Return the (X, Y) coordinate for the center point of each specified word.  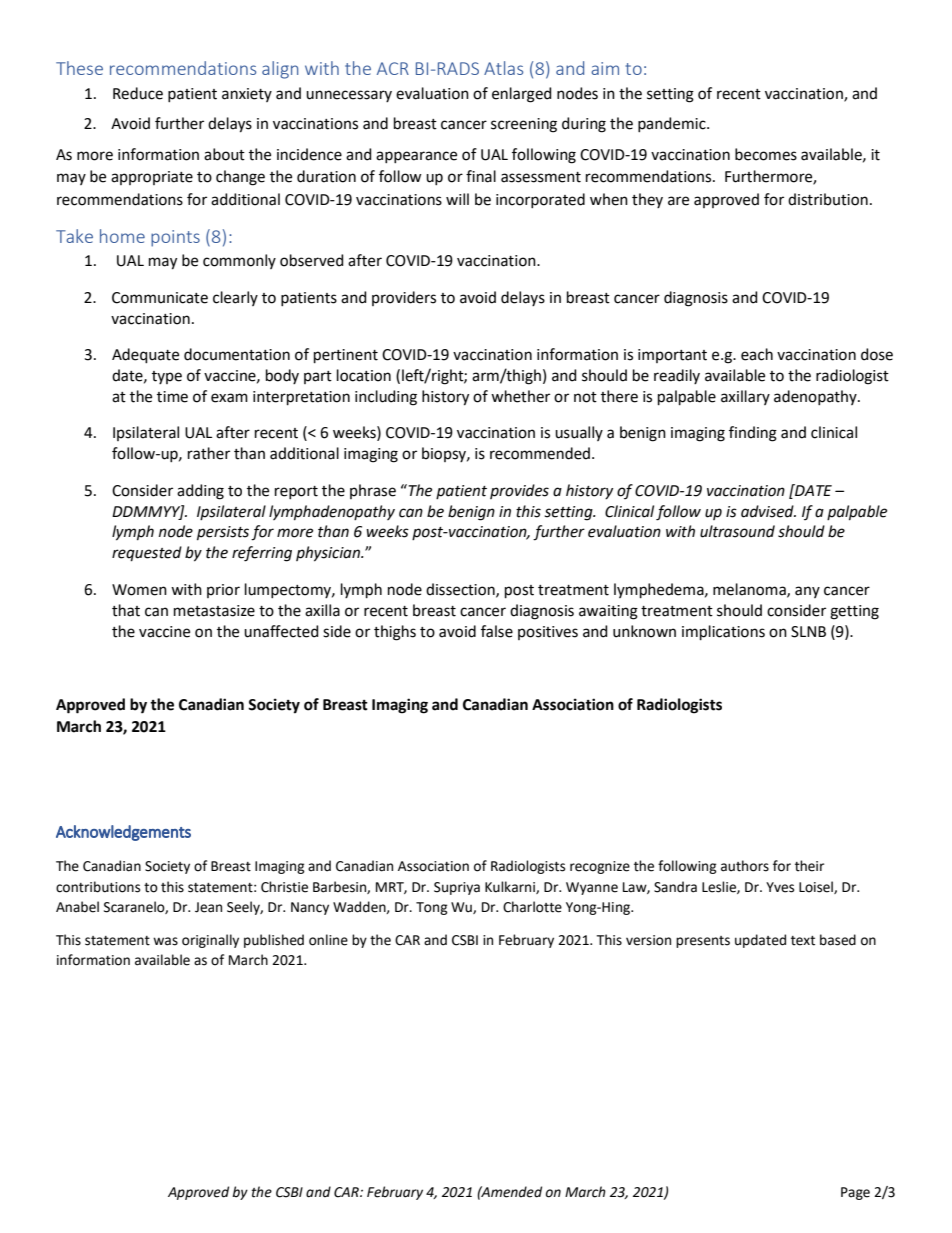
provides (519, 491)
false (497, 631)
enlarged (522, 95)
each (757, 354)
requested (147, 554)
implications (723, 632)
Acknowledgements (123, 833)
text (803, 941)
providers (404, 298)
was (165, 941)
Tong (432, 908)
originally (210, 941)
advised (768, 511)
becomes (766, 154)
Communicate (160, 298)
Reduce (138, 93)
